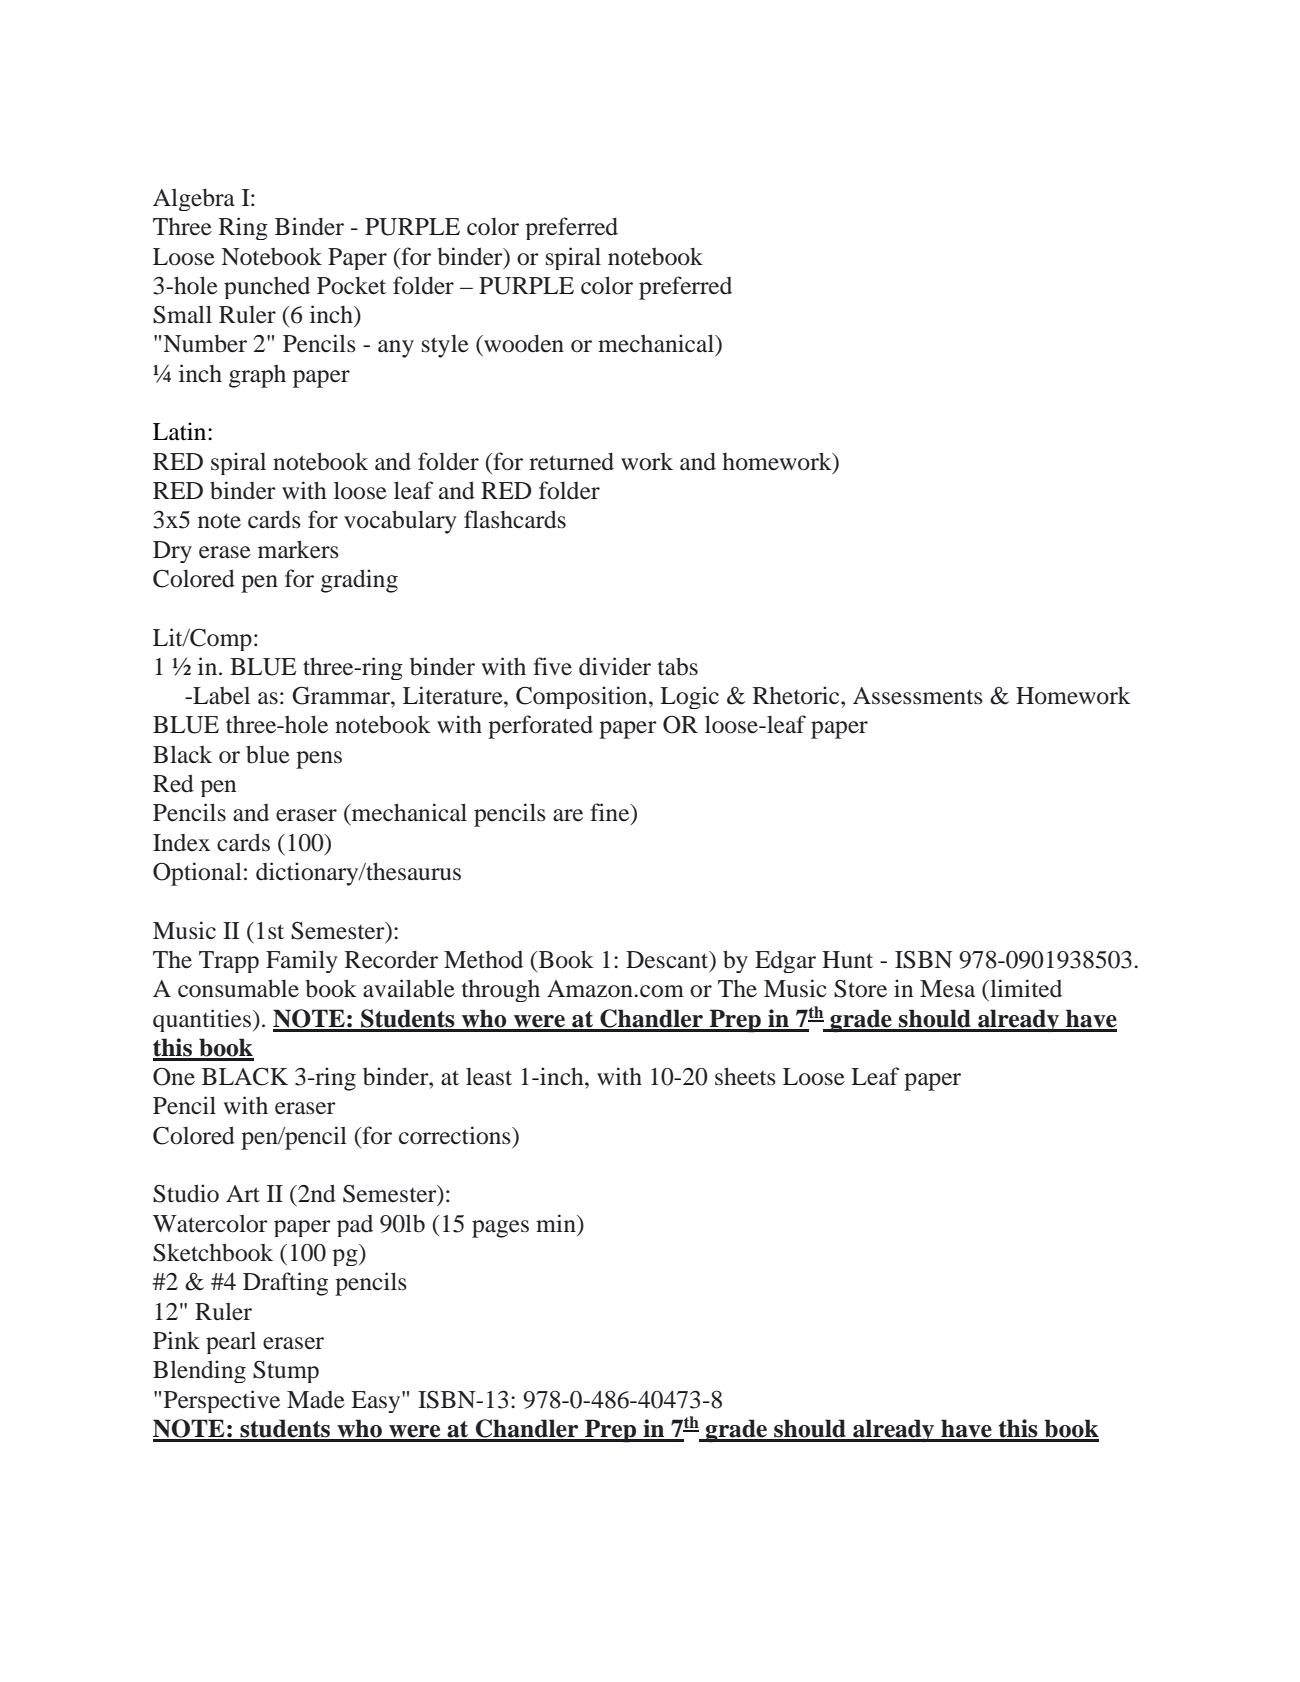 This screenshot has width=1300, height=1682. I want to click on punched, so click(267, 287).
